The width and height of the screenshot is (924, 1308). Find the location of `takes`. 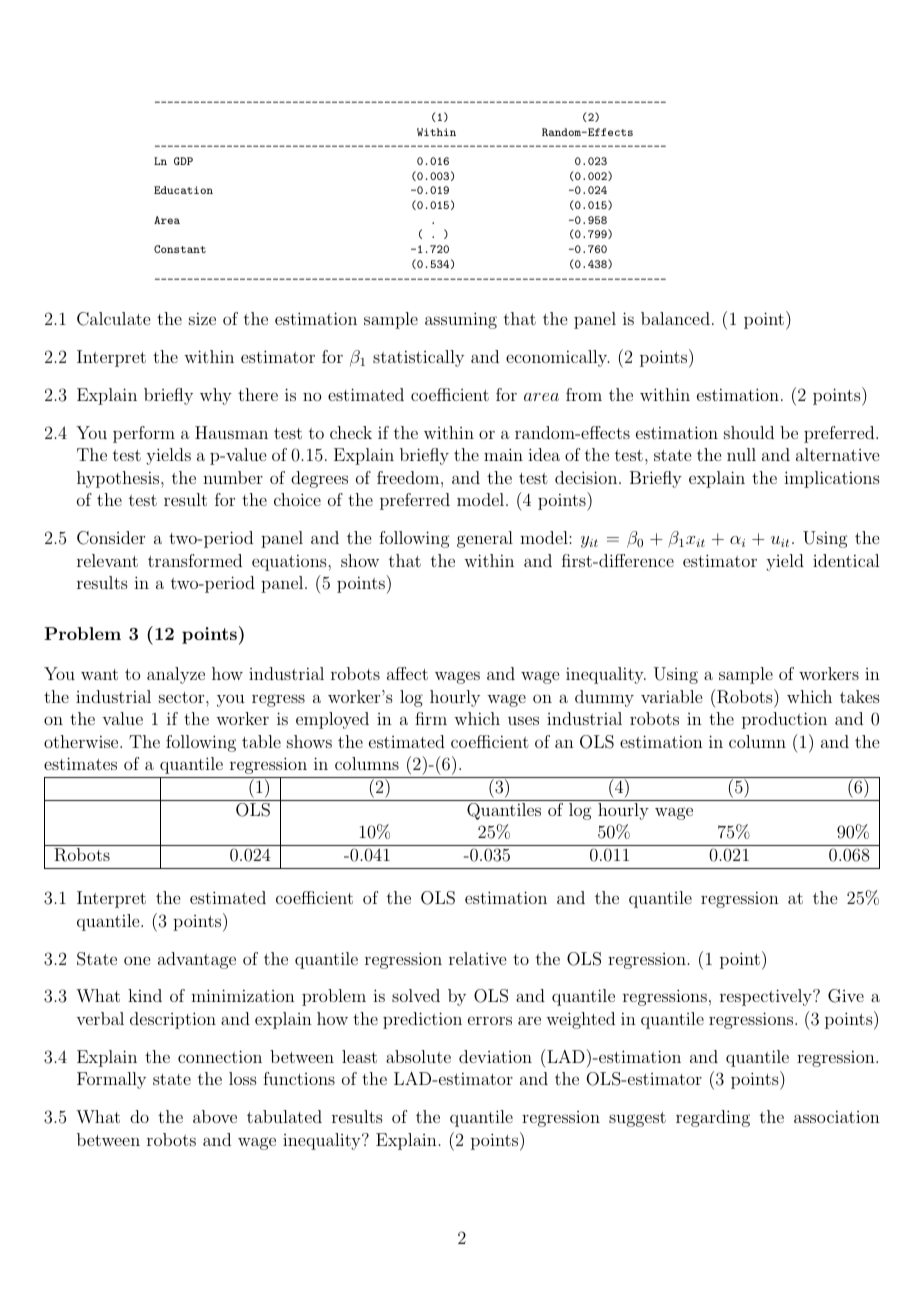

takes is located at coordinates (860, 696).
